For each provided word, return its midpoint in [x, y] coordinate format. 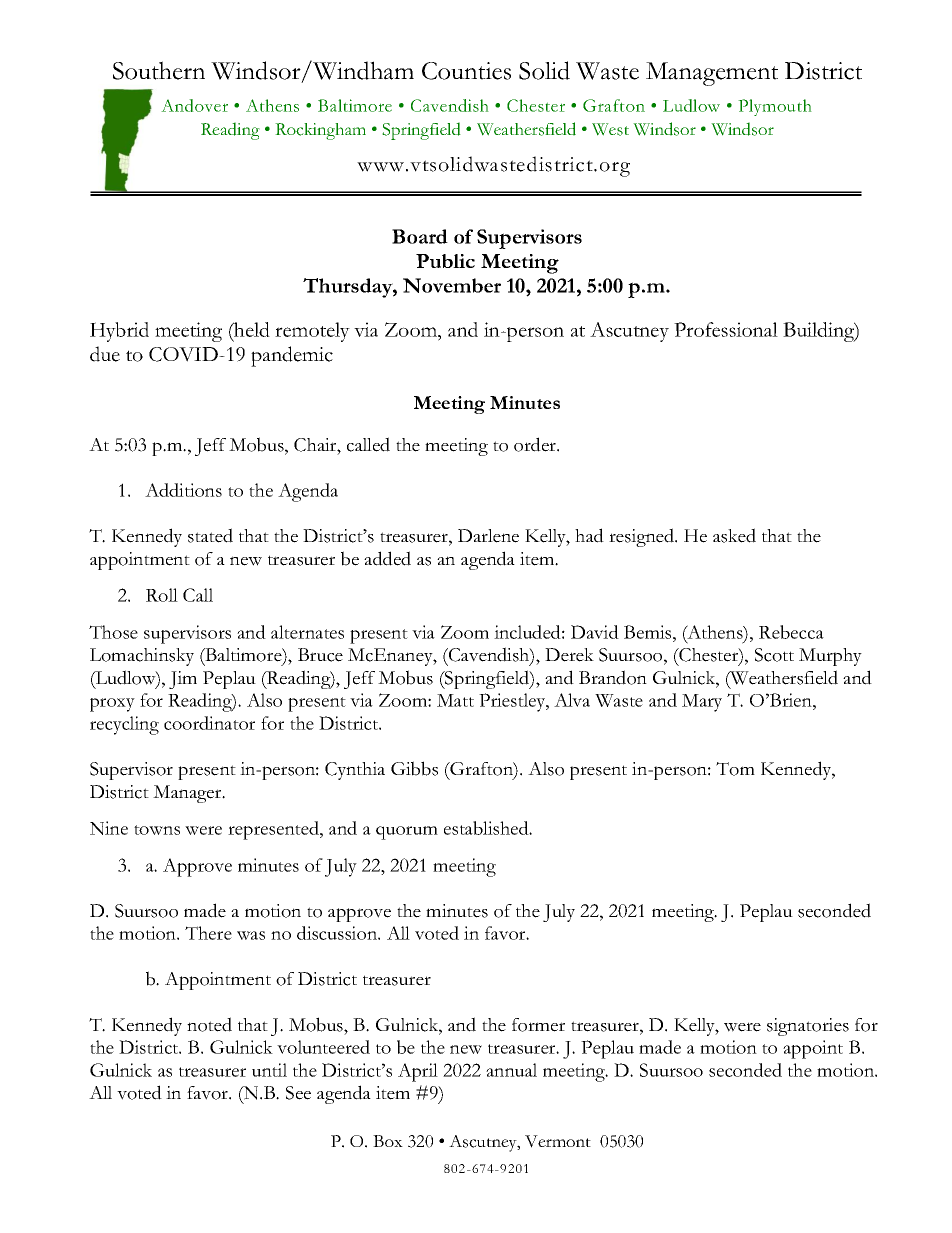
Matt [455, 700]
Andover [194, 105]
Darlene [488, 536]
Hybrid [119, 332]
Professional [726, 329]
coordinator [209, 723]
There [208, 933]
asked [734, 535]
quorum [407, 833]
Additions [183, 490]
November [452, 285]
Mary [702, 703]
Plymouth [775, 107]
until [269, 1070]
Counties [466, 71]
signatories [808, 1027]
